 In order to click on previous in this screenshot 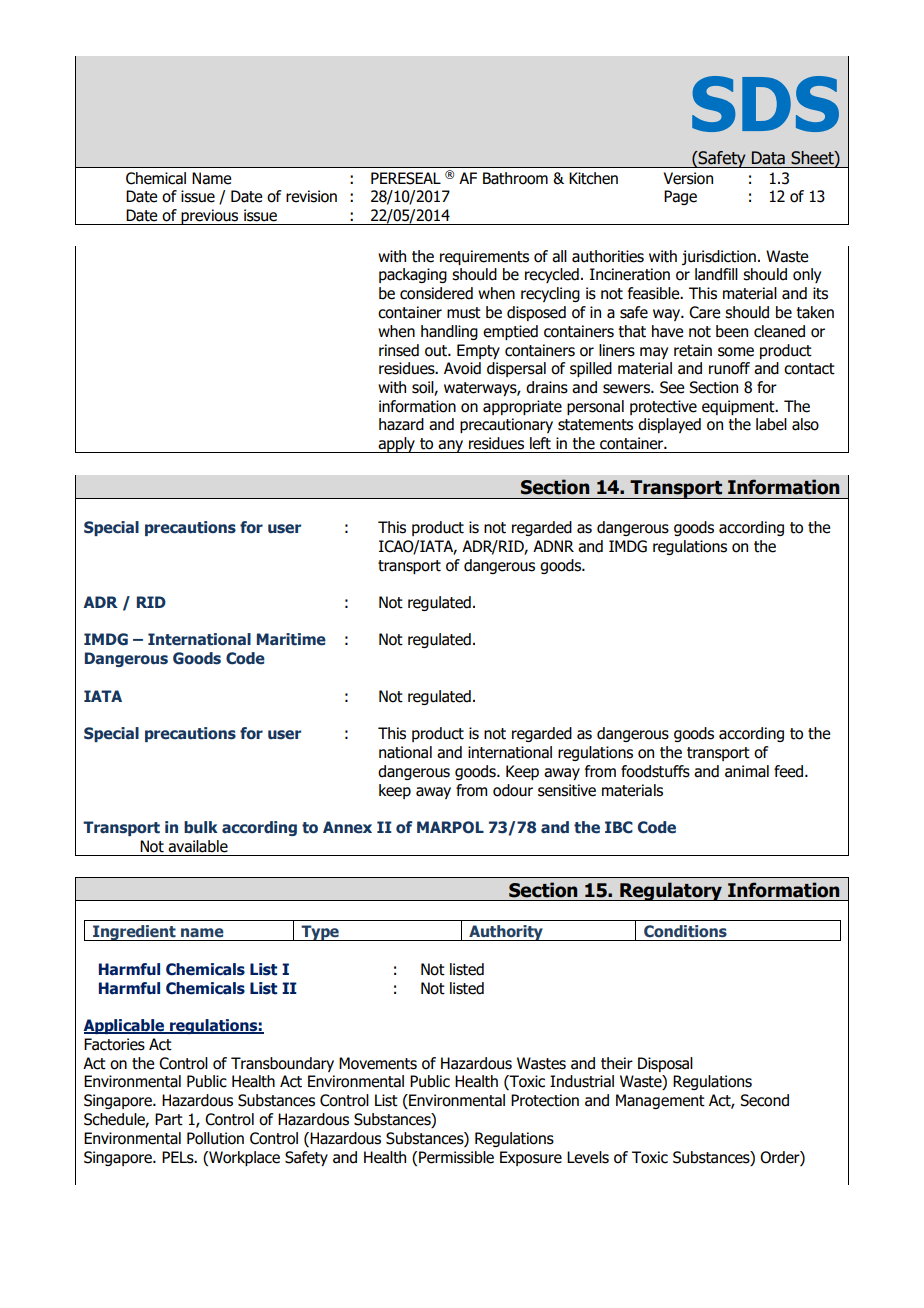, I will do `click(210, 217)`.
